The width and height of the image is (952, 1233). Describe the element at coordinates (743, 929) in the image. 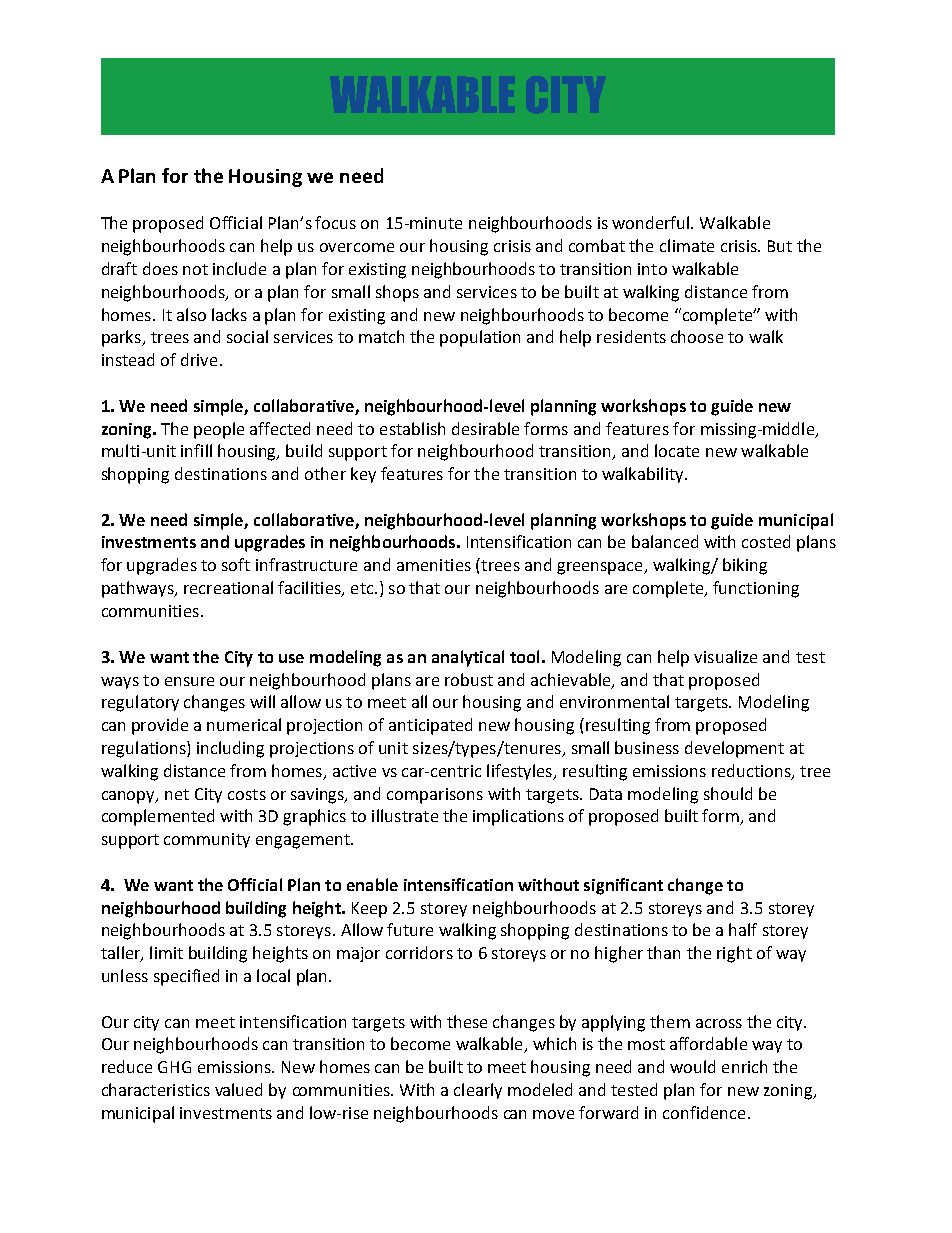

I see `half` at that location.
